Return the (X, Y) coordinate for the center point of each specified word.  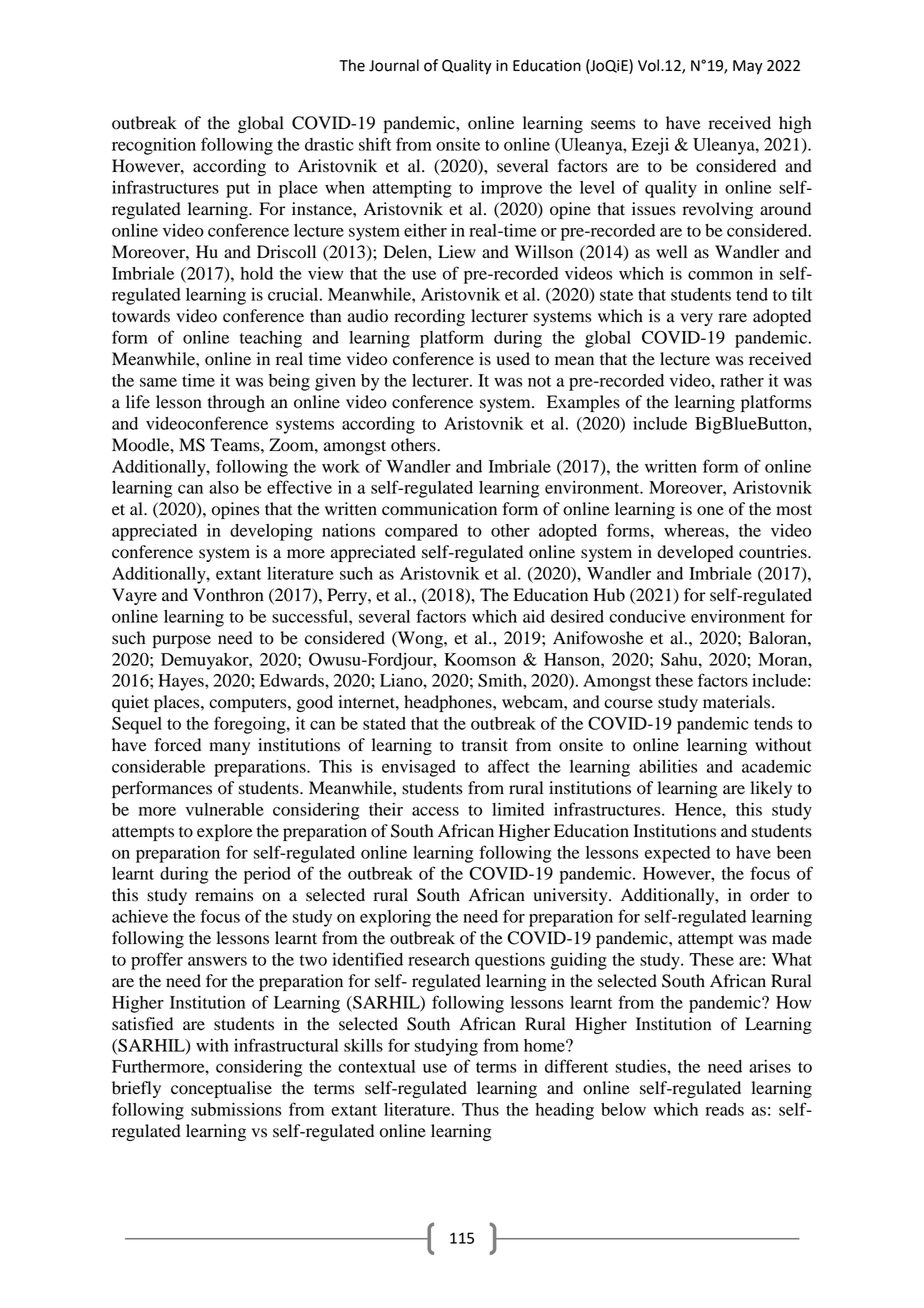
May (748, 67)
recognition (154, 146)
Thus (480, 1109)
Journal (394, 65)
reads (725, 1109)
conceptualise (221, 1089)
